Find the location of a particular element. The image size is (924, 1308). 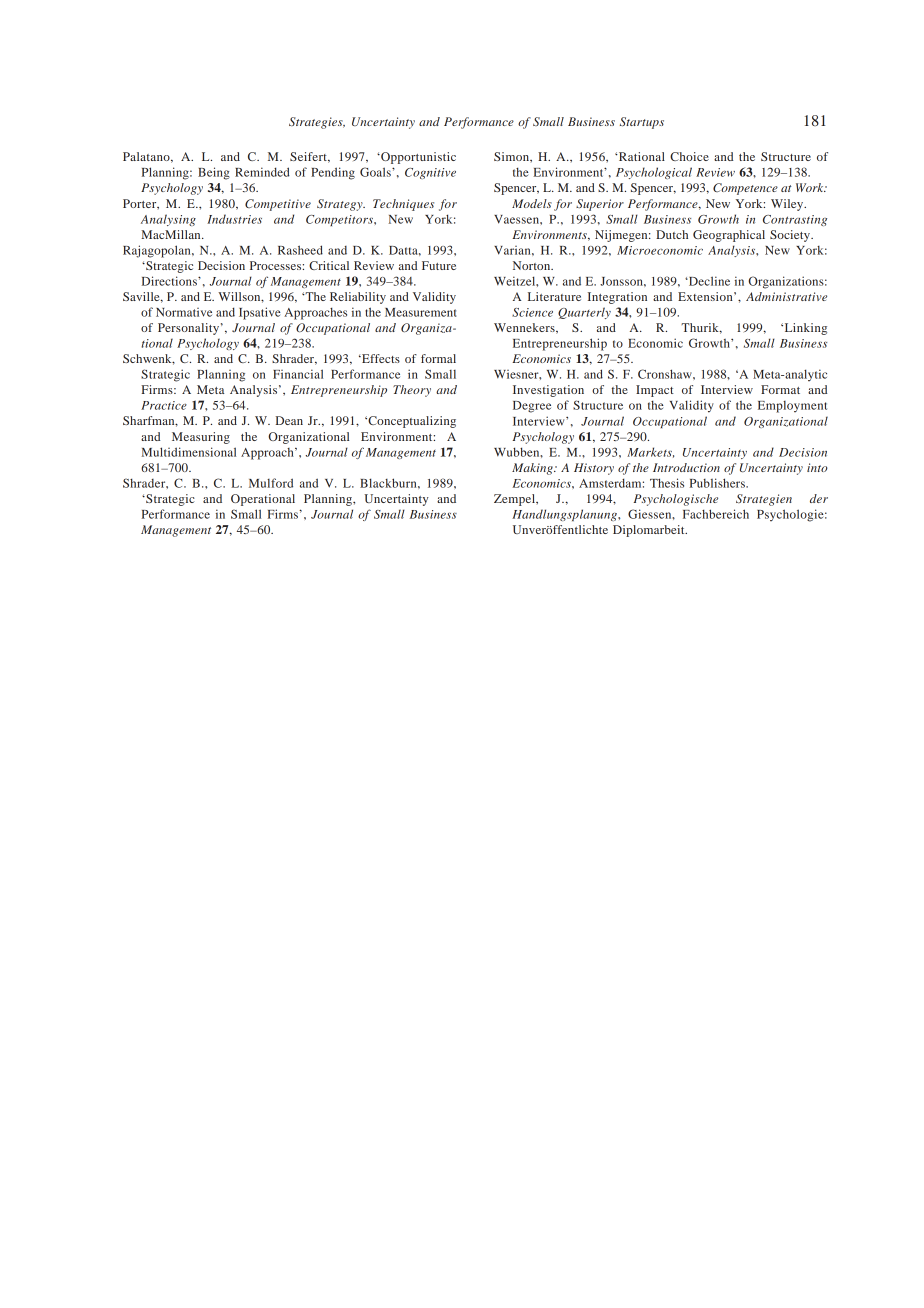

Multidimensional is located at coordinates (188, 452).
